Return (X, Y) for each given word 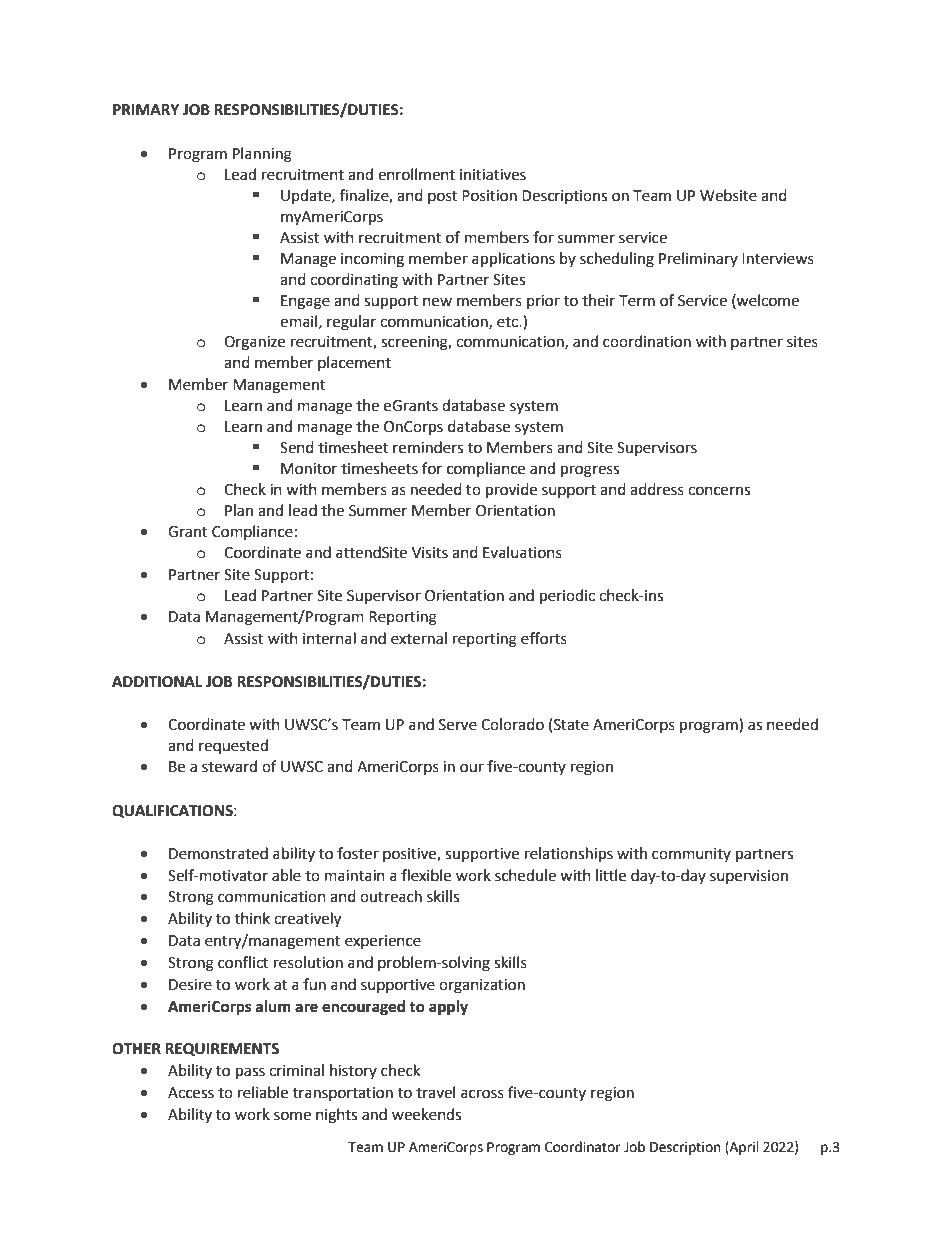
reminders (428, 447)
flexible (426, 875)
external (419, 638)
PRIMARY (146, 109)
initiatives (493, 175)
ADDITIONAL (157, 682)
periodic (567, 597)
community (691, 855)
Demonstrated (218, 853)
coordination (647, 341)
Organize (254, 343)
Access (191, 1093)
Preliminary (698, 259)
